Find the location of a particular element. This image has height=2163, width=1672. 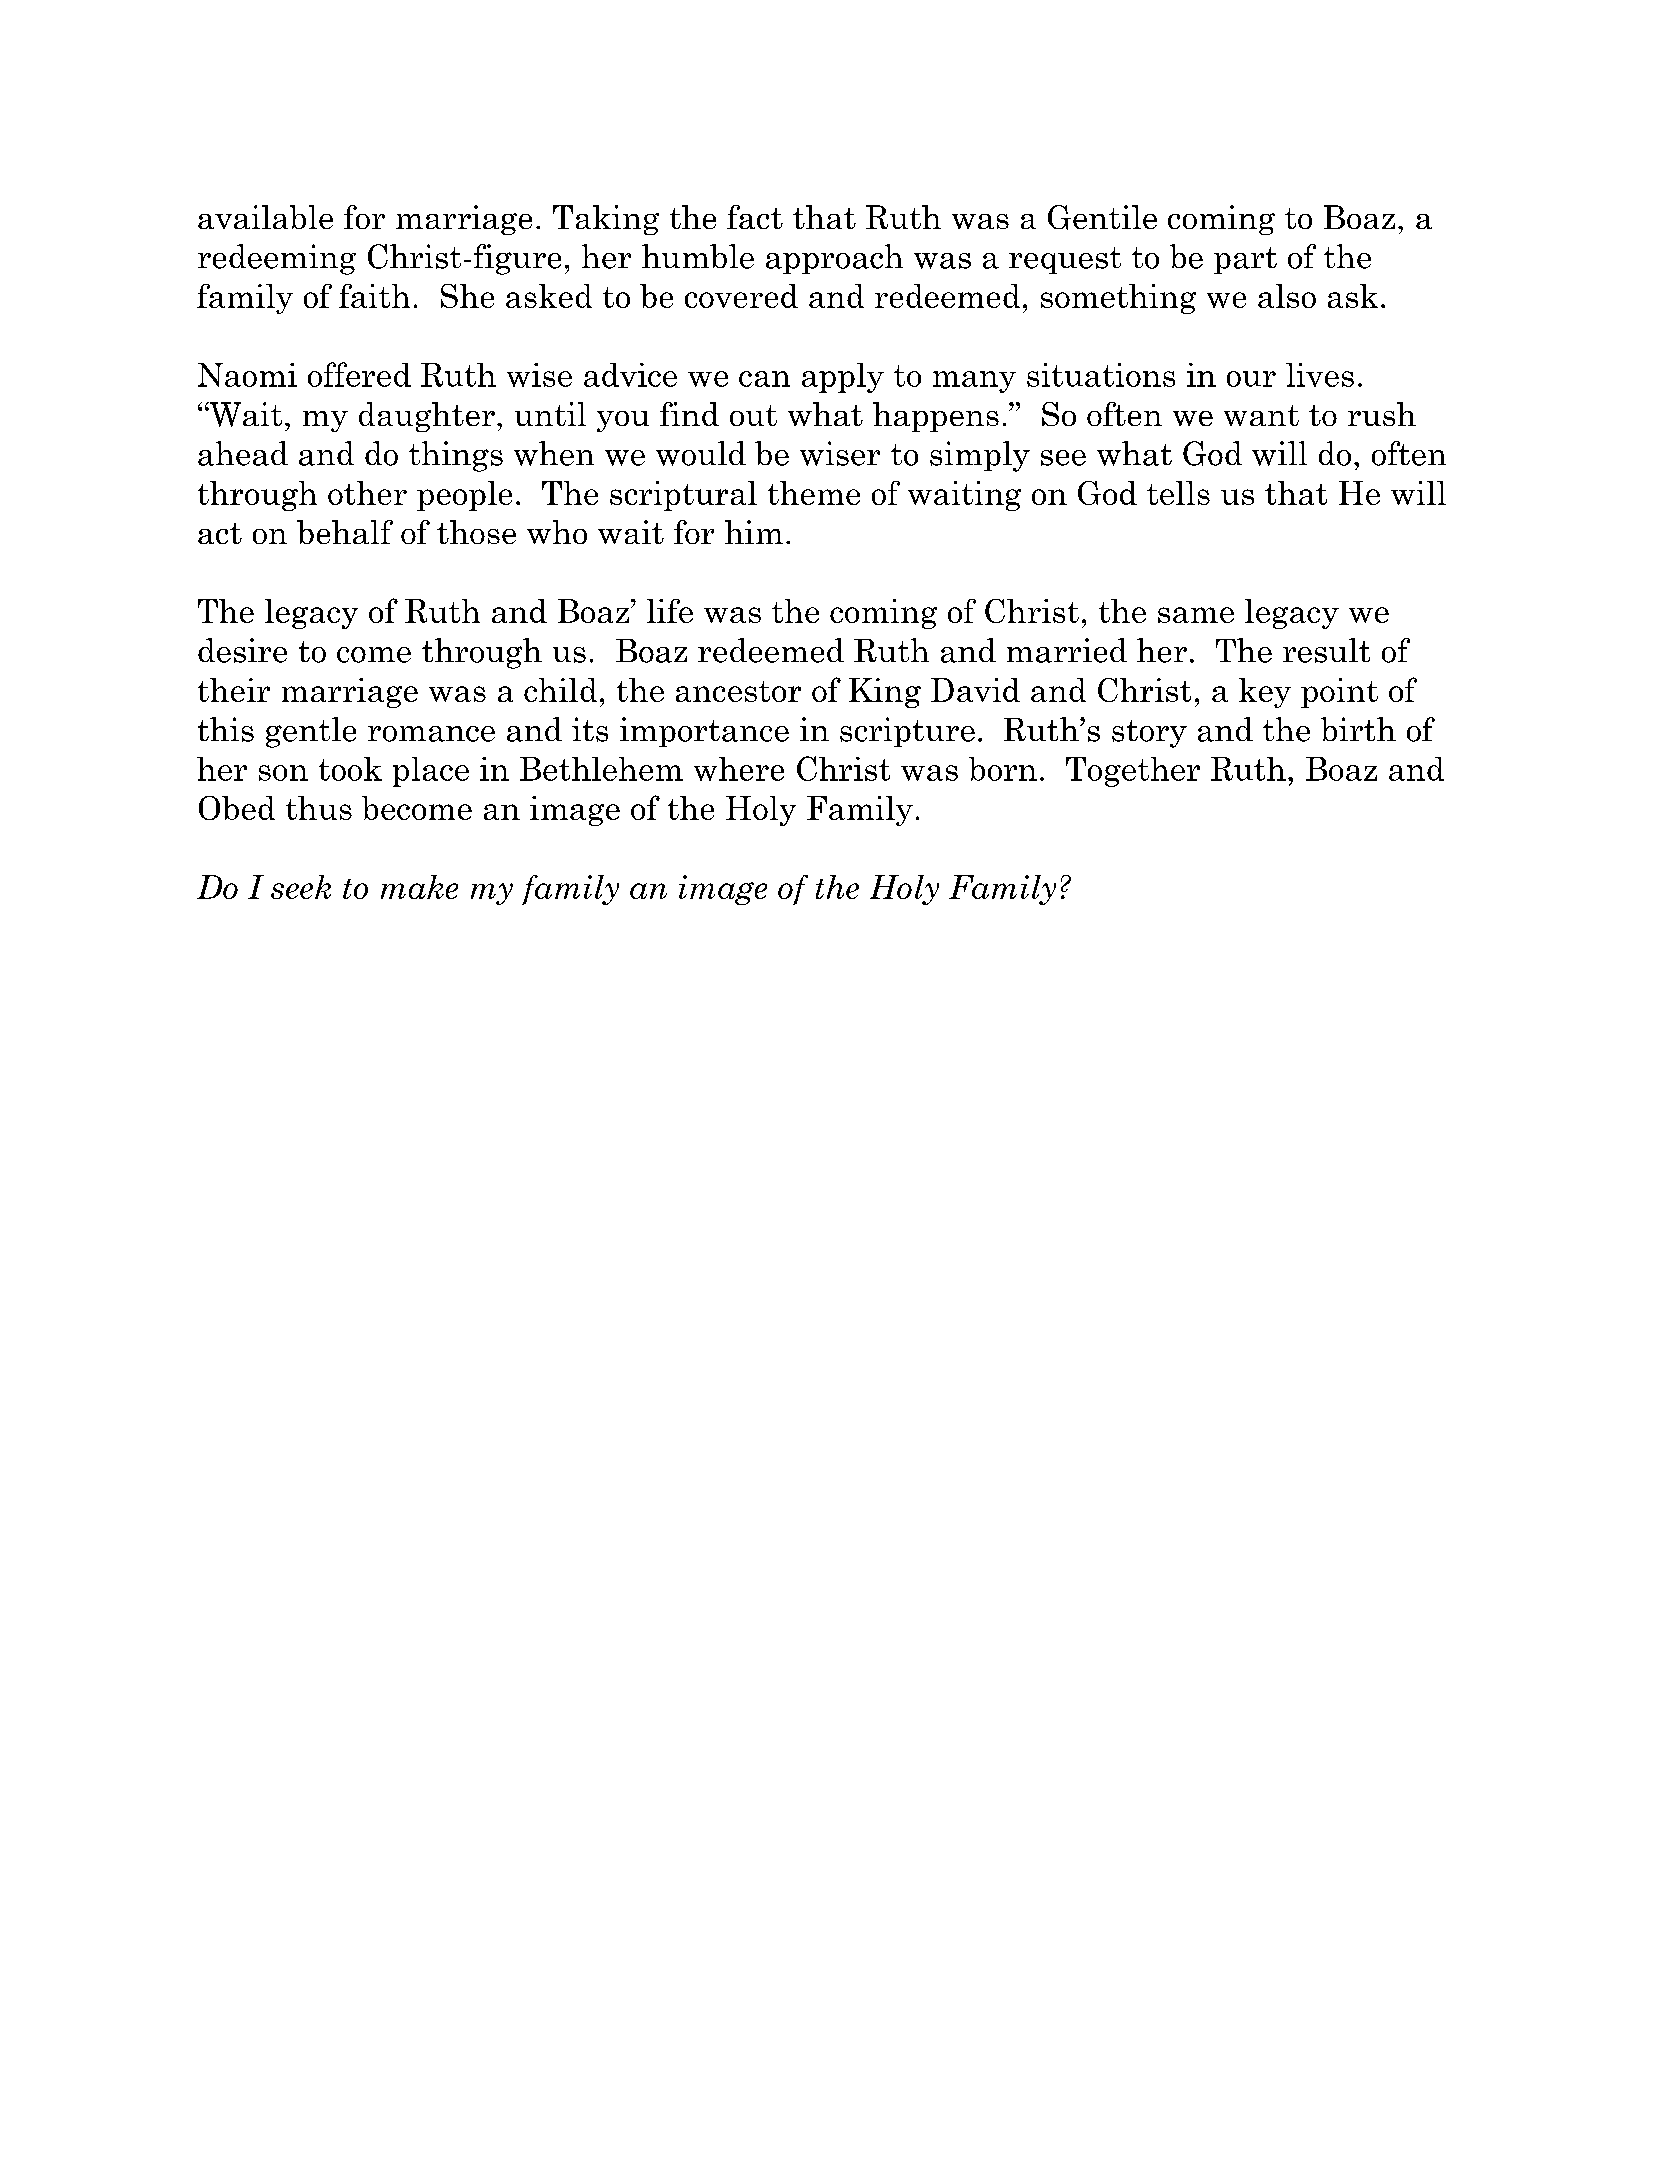

can is located at coordinates (764, 379).
